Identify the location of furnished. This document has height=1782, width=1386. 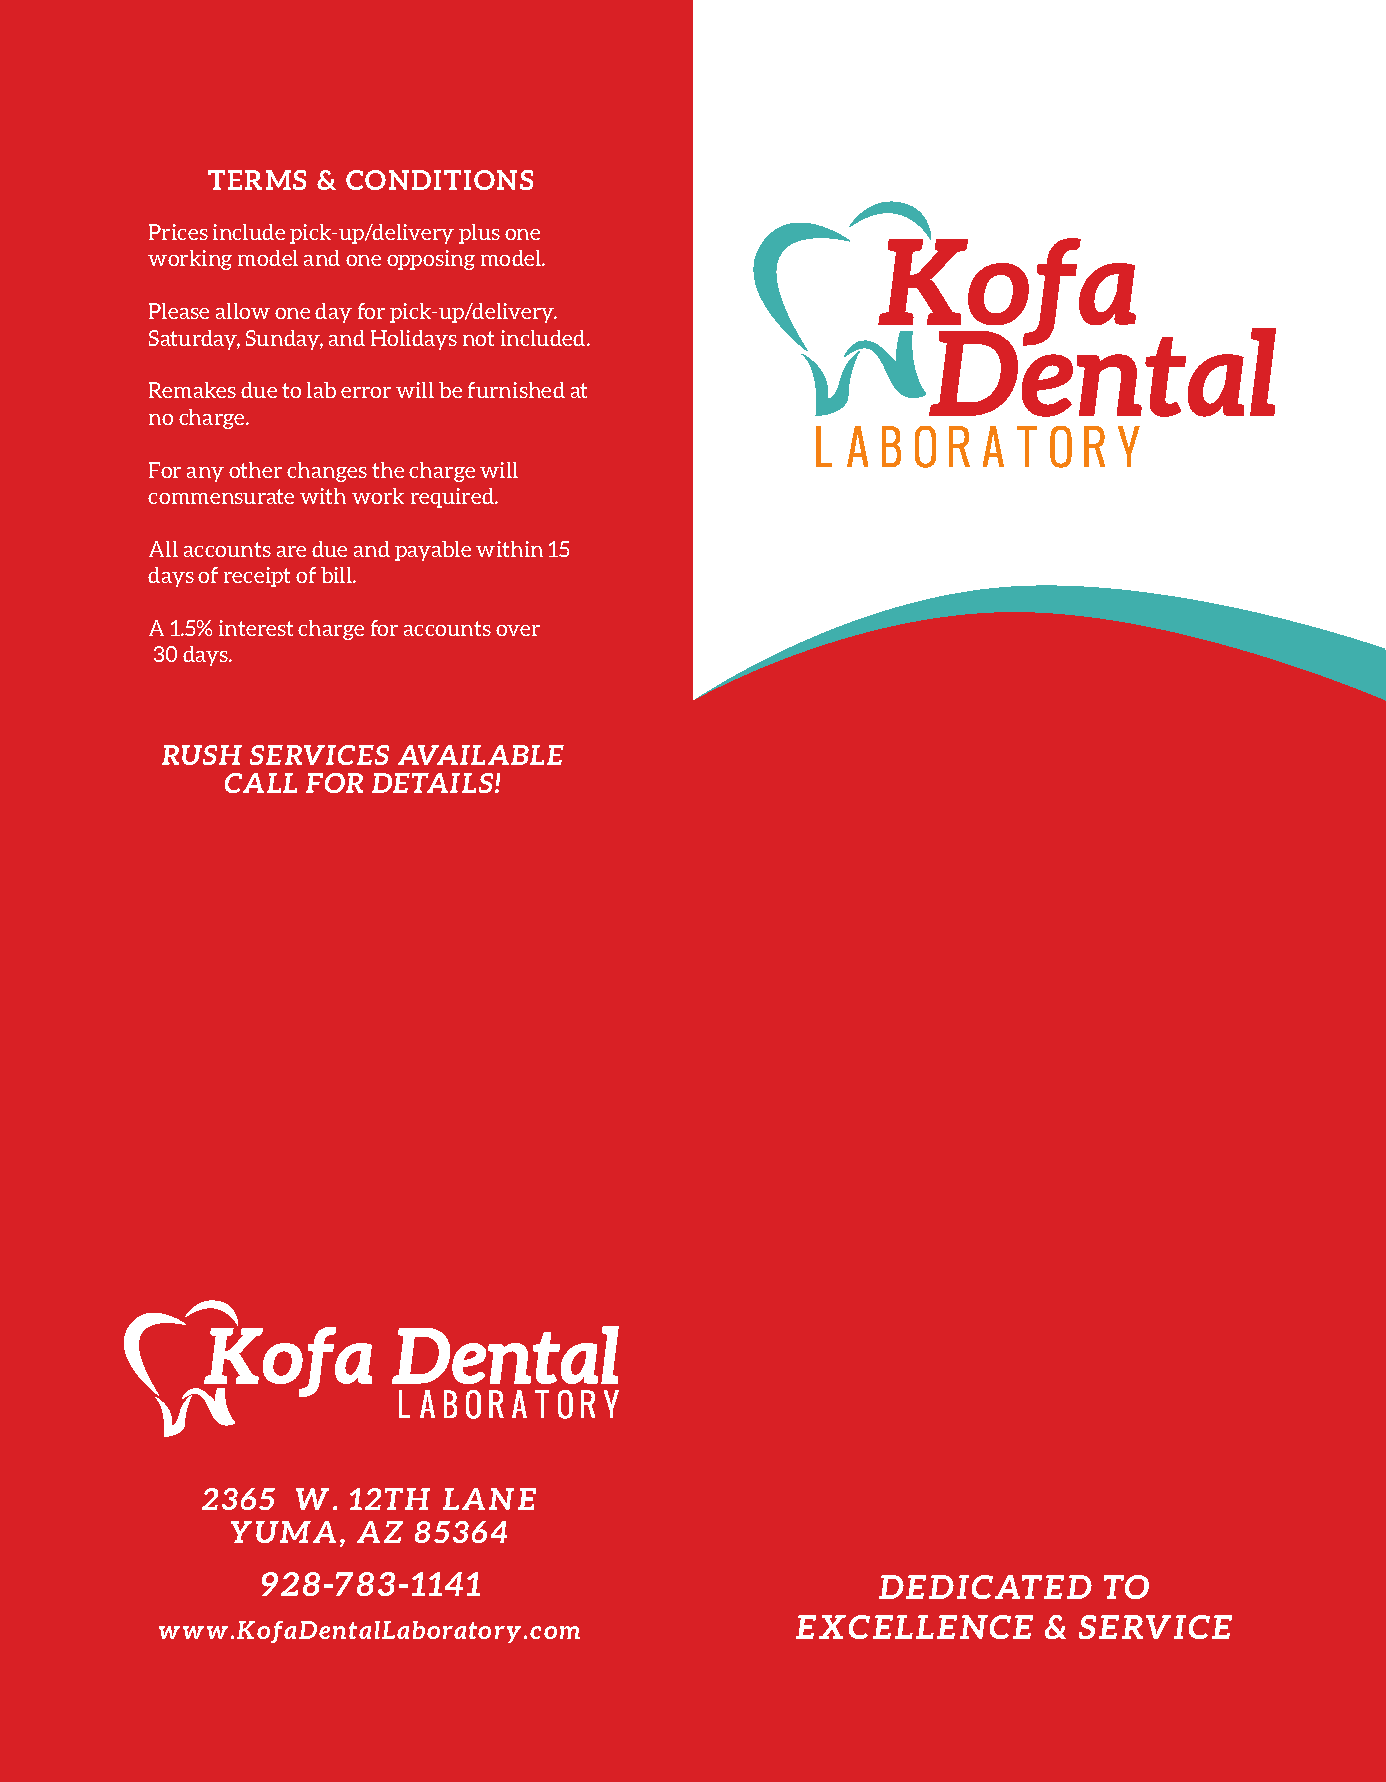
(516, 390).
